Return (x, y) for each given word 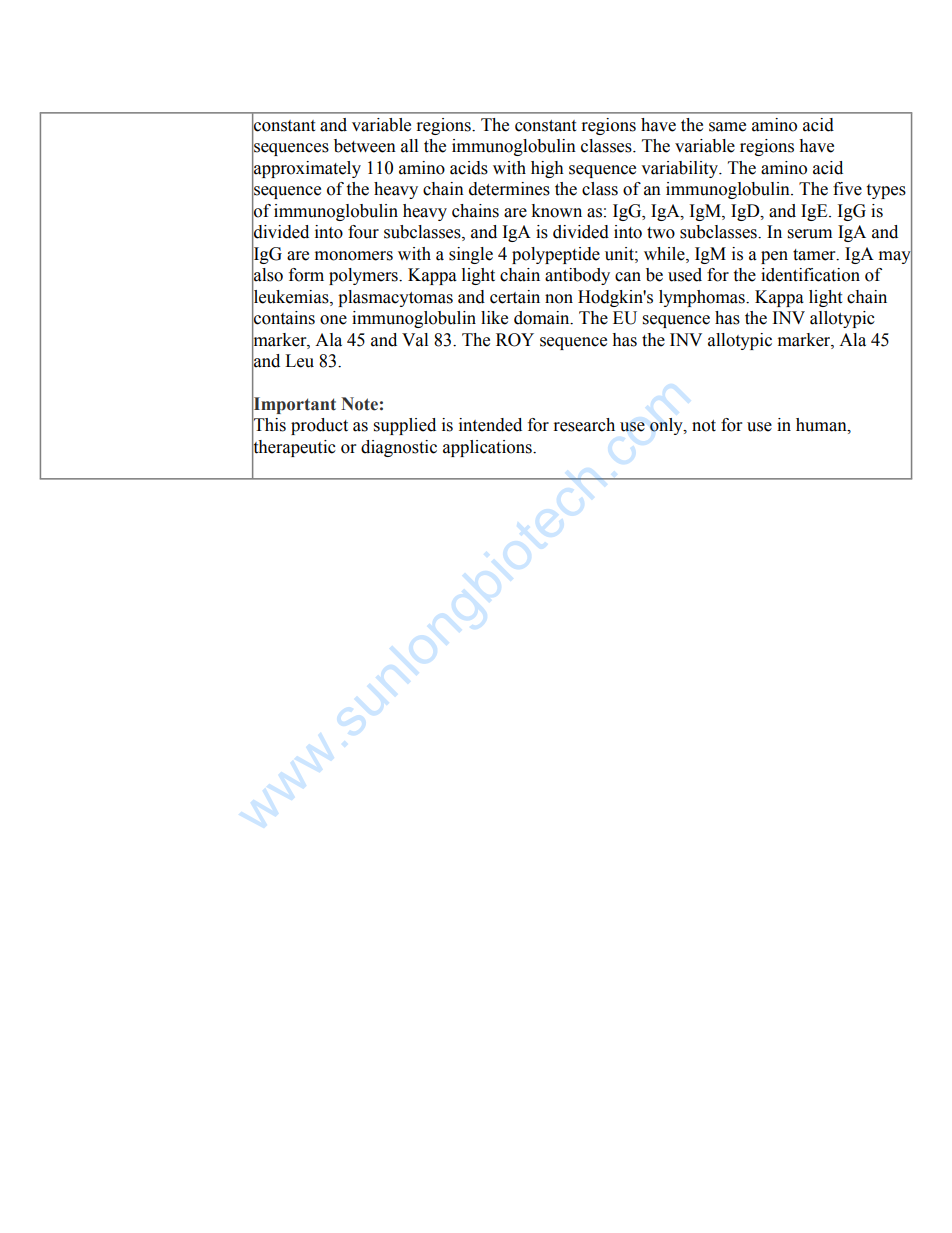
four (363, 232)
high (547, 169)
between (365, 146)
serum (810, 234)
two (661, 233)
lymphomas (703, 298)
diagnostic (399, 448)
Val (415, 340)
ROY (515, 340)
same (727, 127)
